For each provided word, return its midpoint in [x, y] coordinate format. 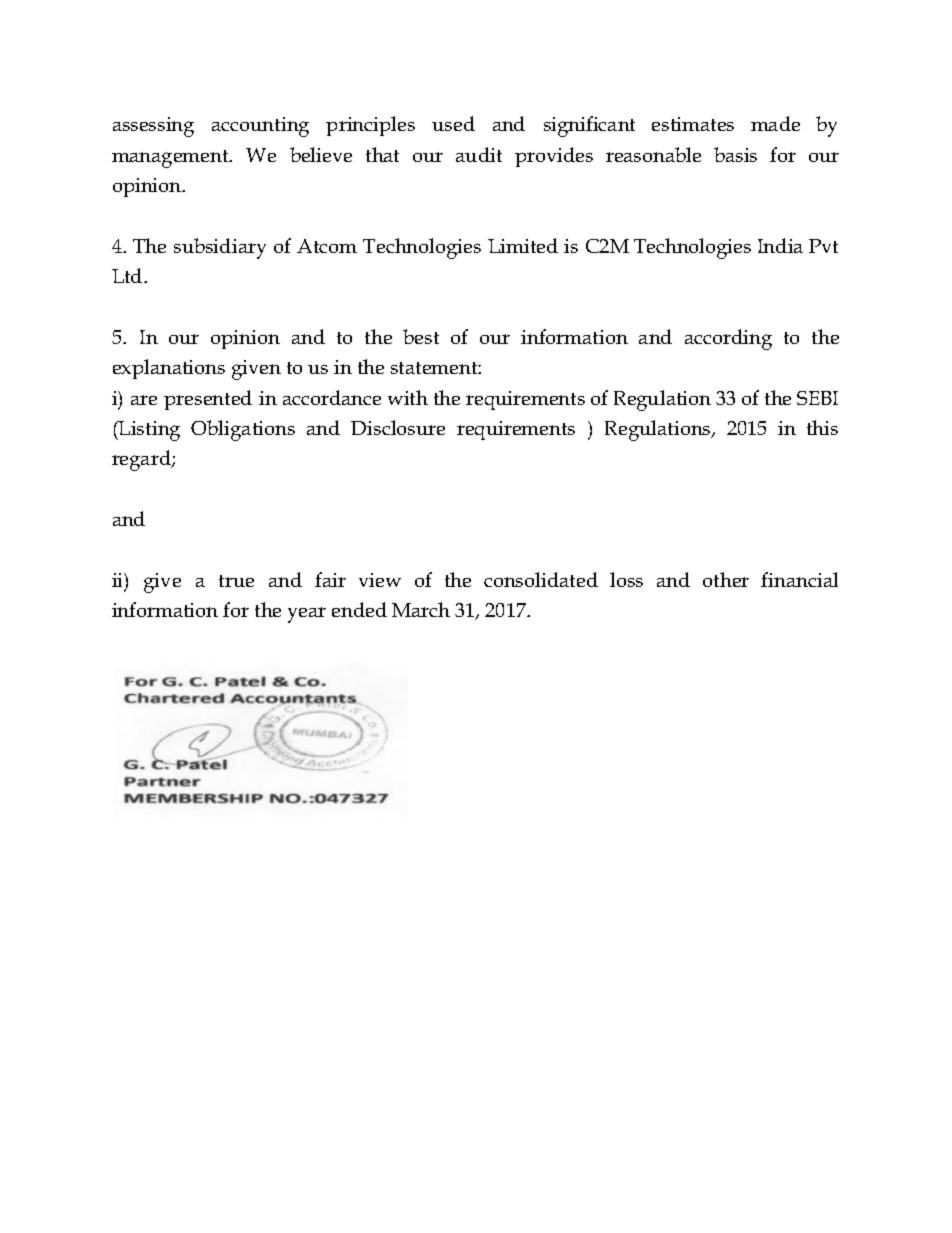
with [408, 397]
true [236, 581]
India [780, 245]
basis [735, 154]
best [421, 336]
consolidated [541, 579]
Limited [523, 245]
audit [479, 154]
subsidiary [220, 248]
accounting [260, 127]
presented [208, 400]
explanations [169, 369]
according [728, 339]
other [726, 579]
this [822, 427]
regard [142, 460]
